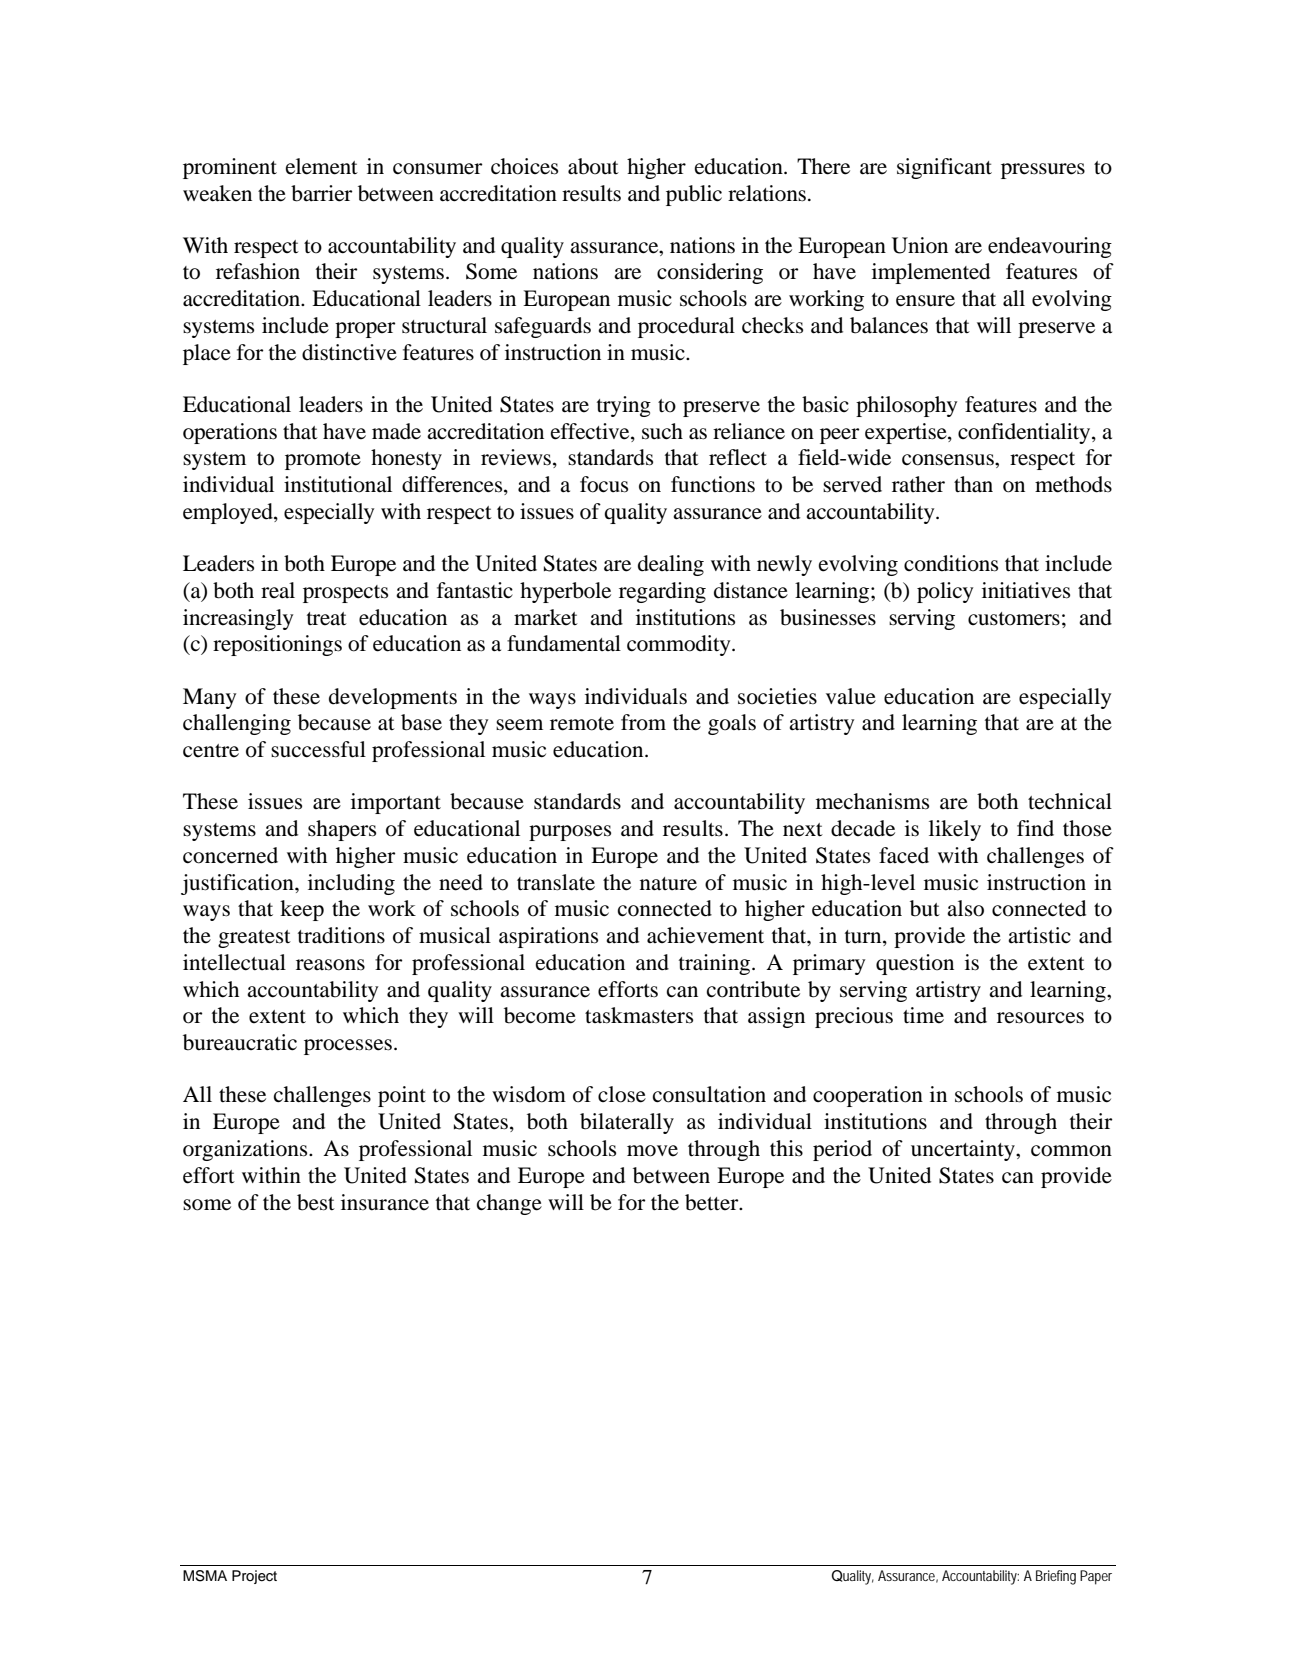  Describe the element at coordinates (351, 884) in the screenshot. I see `including` at that location.
